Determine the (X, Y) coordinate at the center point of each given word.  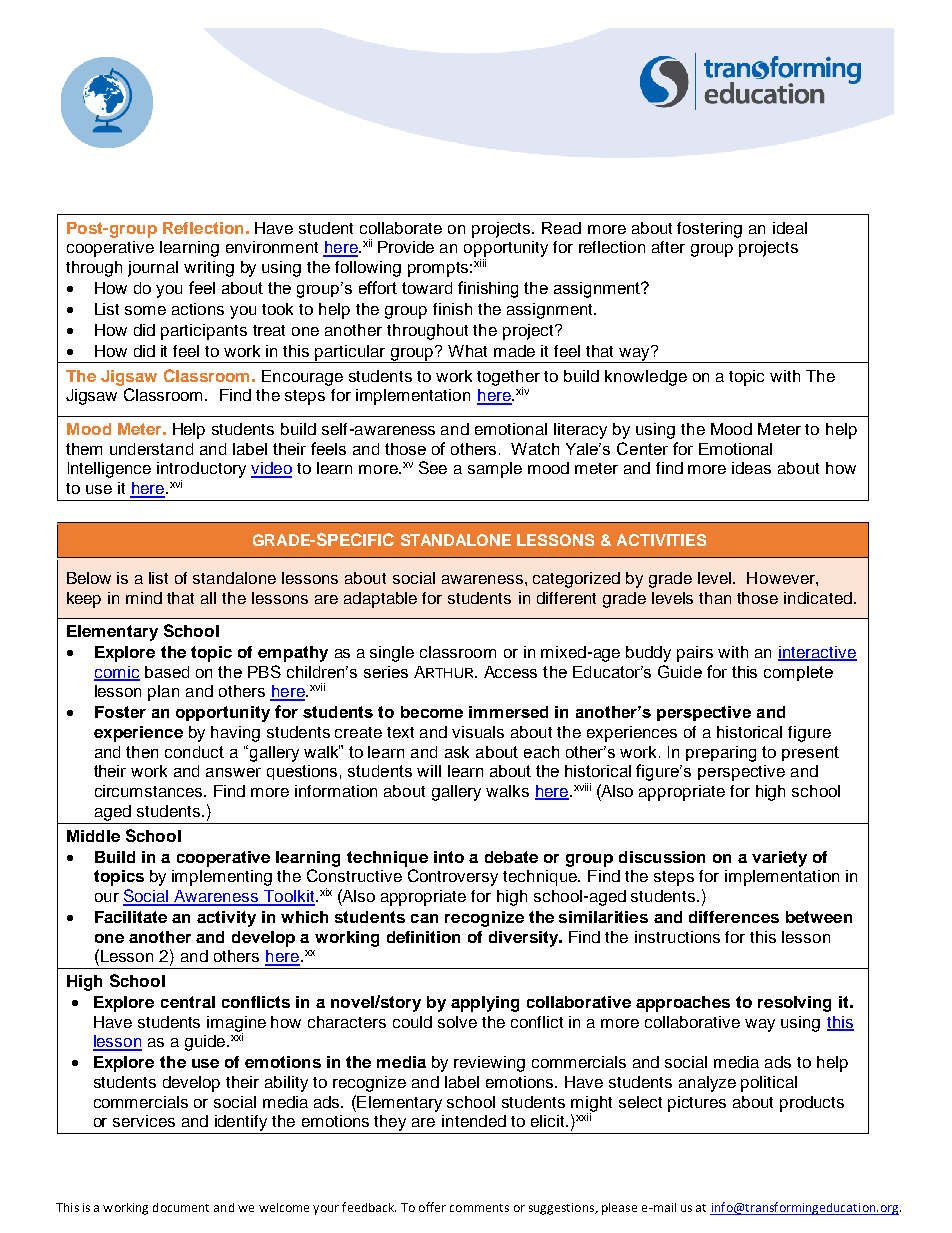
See (433, 467)
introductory (201, 470)
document (181, 1207)
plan (163, 693)
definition (423, 937)
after (668, 247)
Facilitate (131, 917)
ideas (751, 468)
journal (153, 269)
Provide (406, 247)
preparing (721, 754)
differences (734, 917)
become (432, 712)
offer (432, 1207)
